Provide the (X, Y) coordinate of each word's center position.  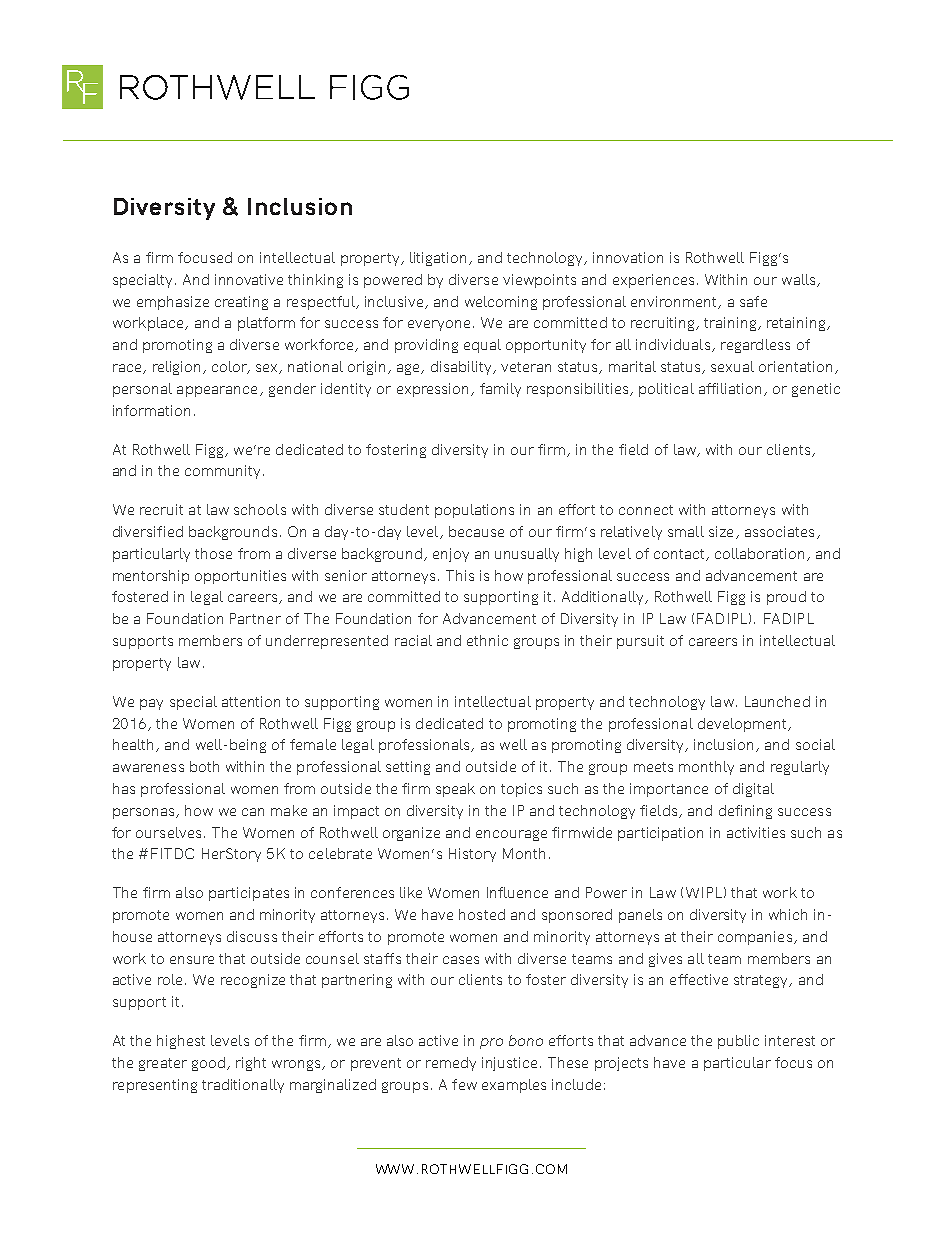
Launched (777, 701)
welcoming (501, 303)
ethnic (487, 640)
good (208, 1064)
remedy (451, 1064)
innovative (249, 279)
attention (251, 701)
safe (753, 301)
